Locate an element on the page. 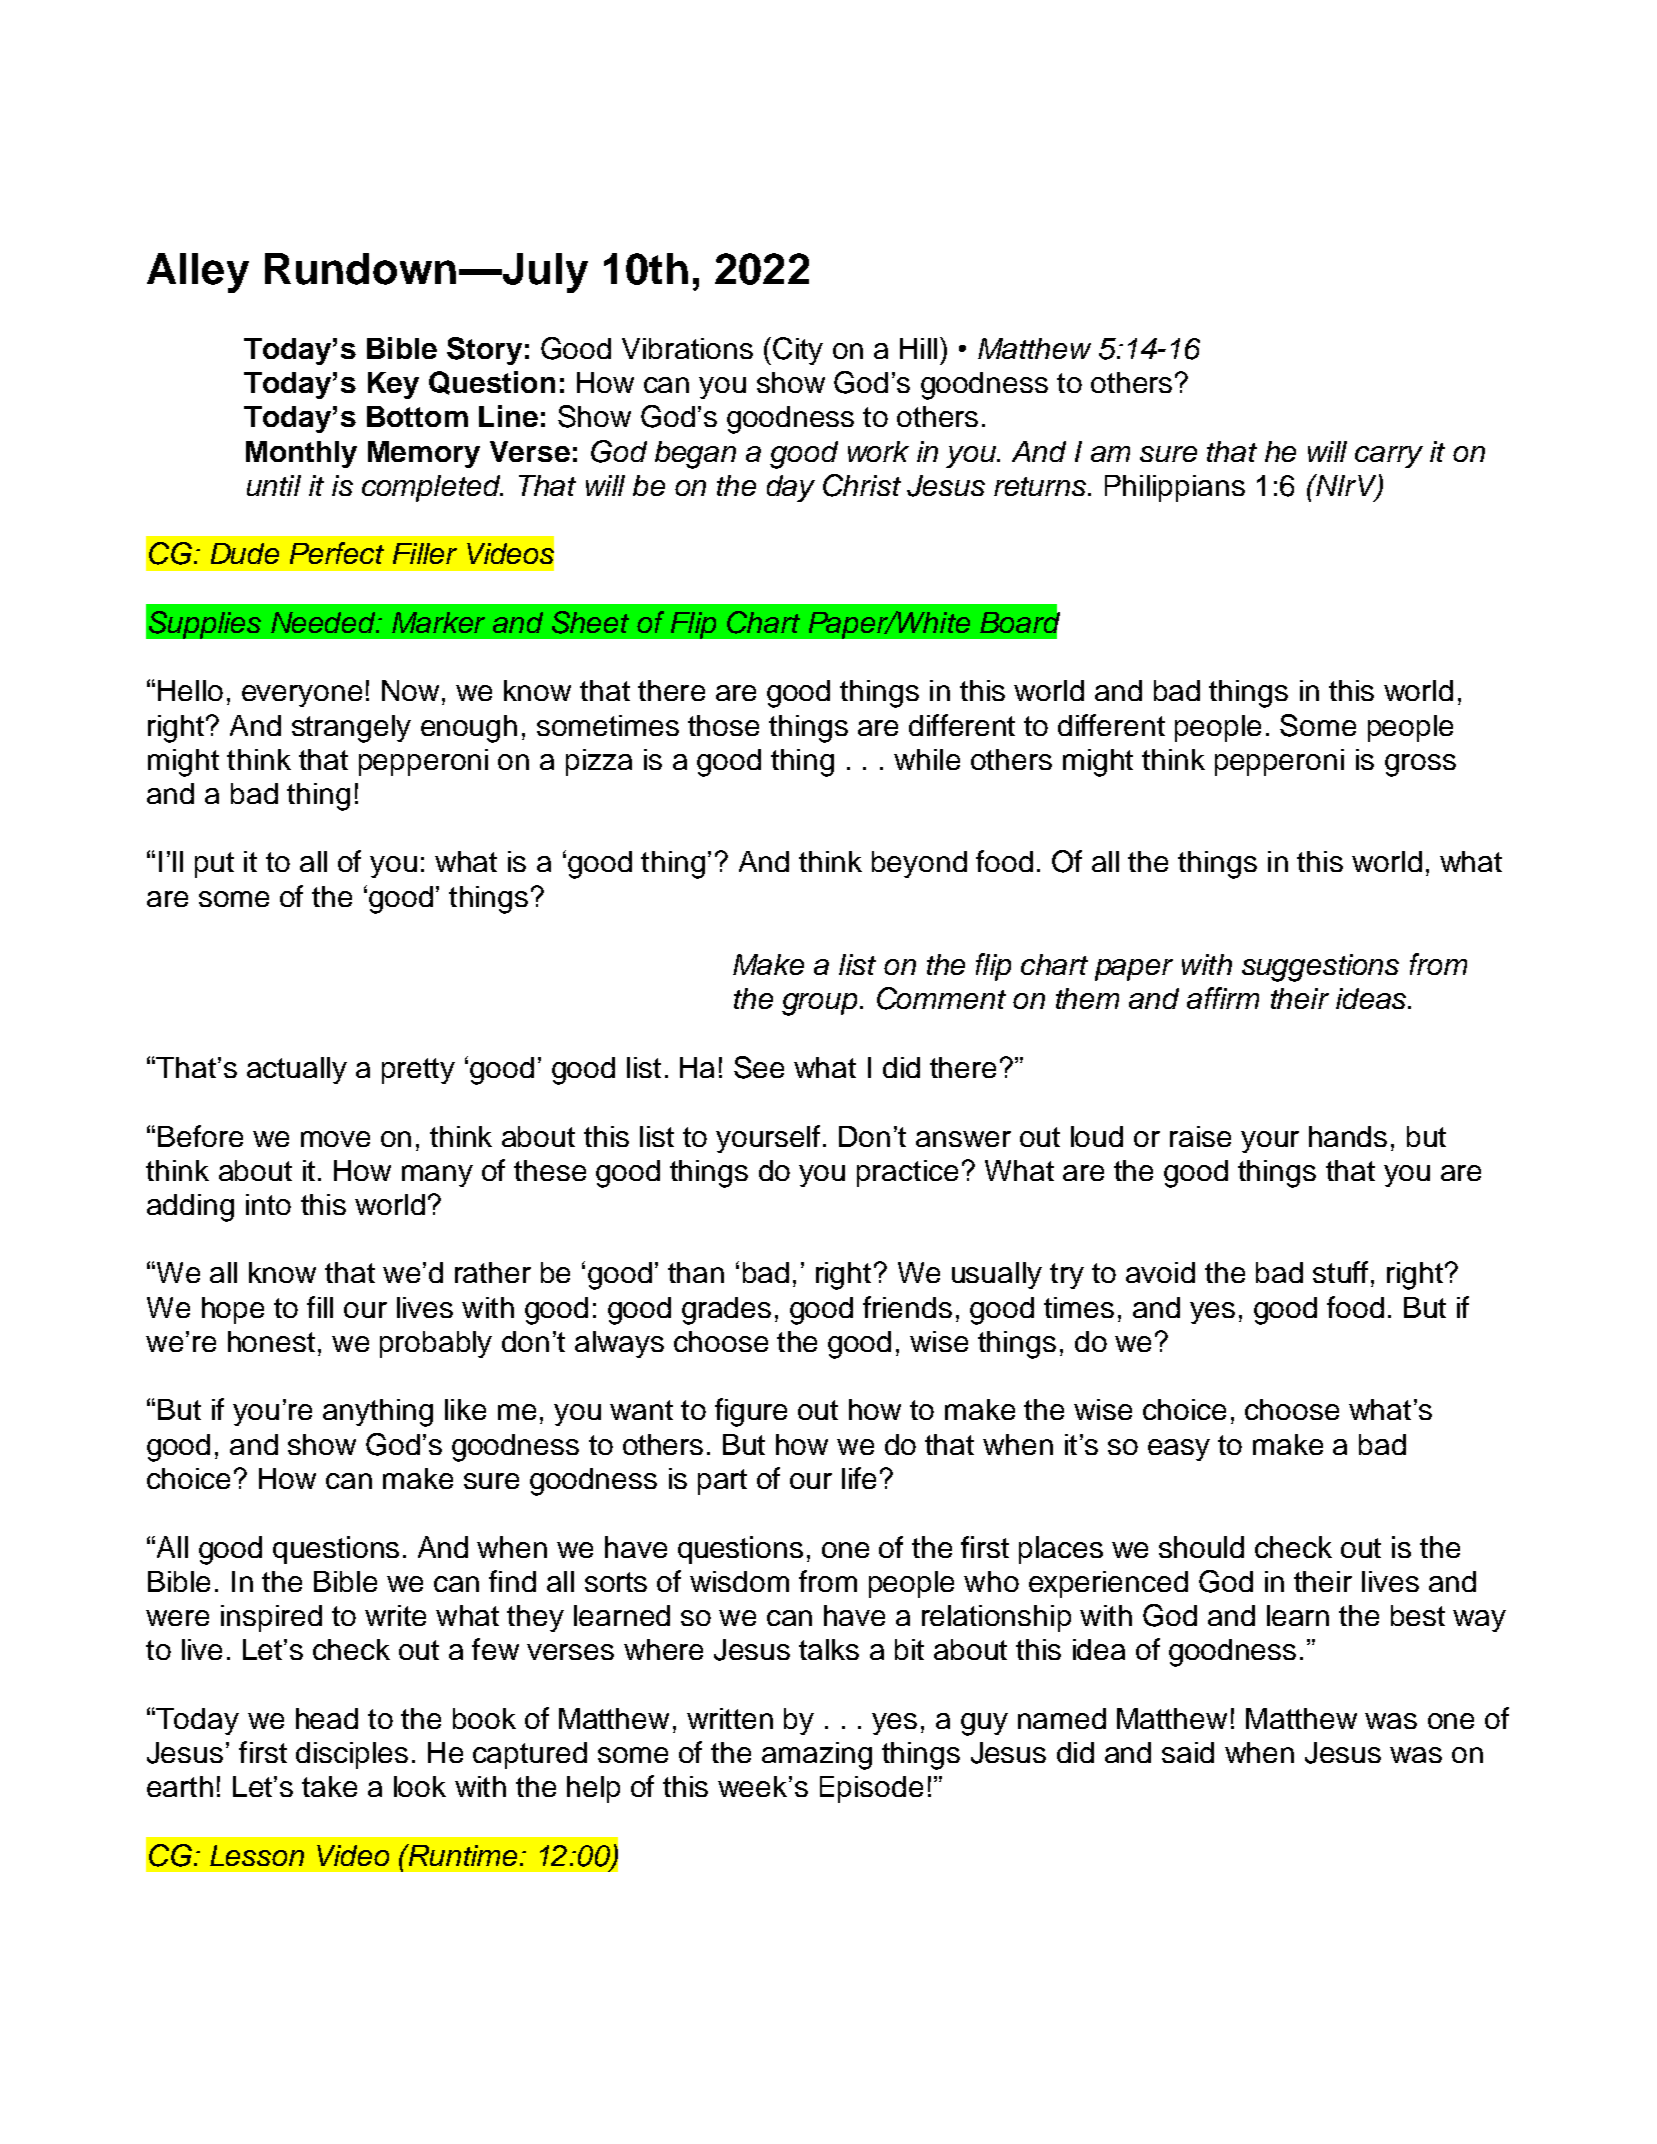 The width and height of the image is (1657, 2144). City is located at coordinates (798, 351).
